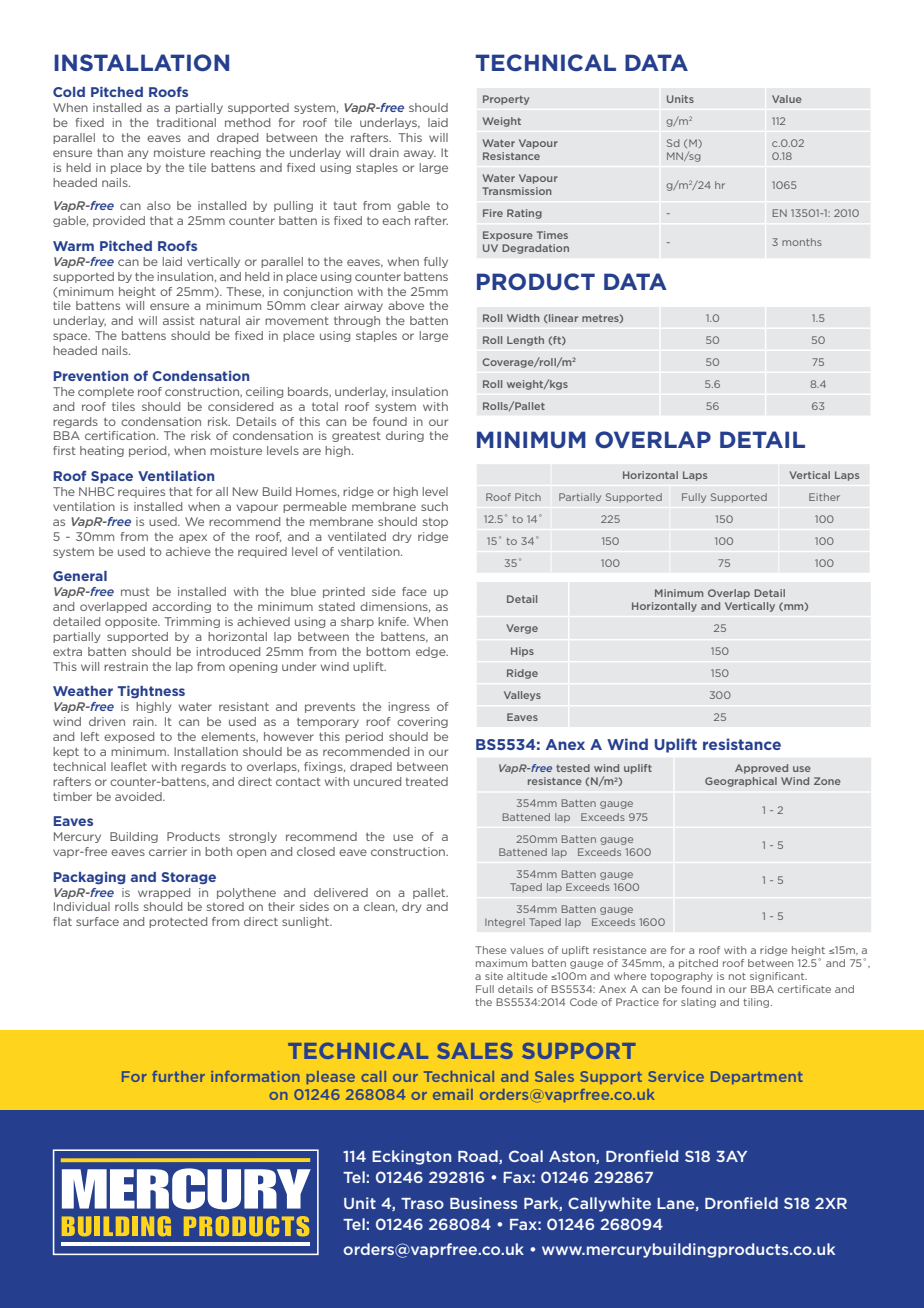 Image resolution: width=924 pixels, height=1308 pixels. I want to click on traditional, so click(186, 122).
